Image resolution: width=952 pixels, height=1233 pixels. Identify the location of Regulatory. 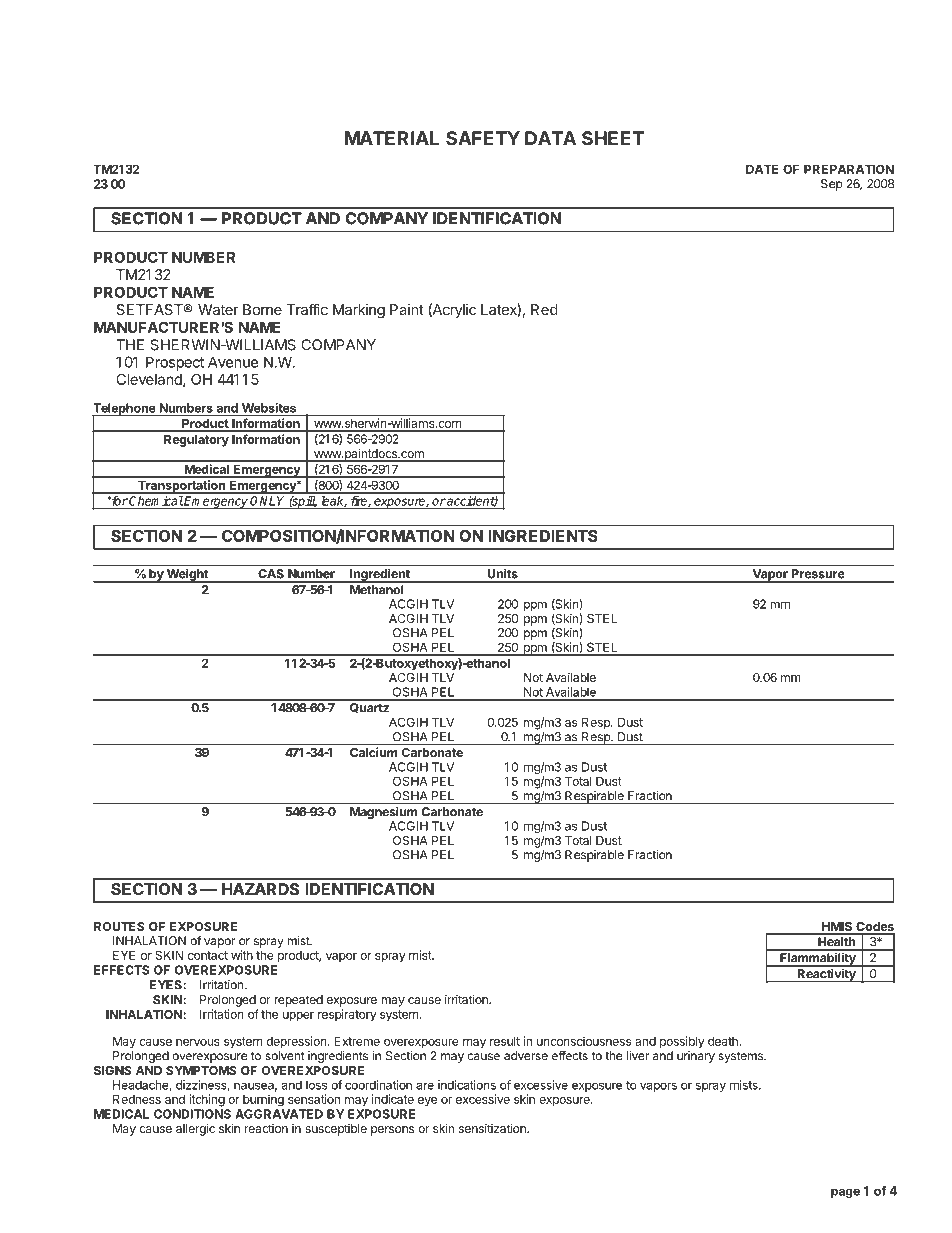
(196, 441).
